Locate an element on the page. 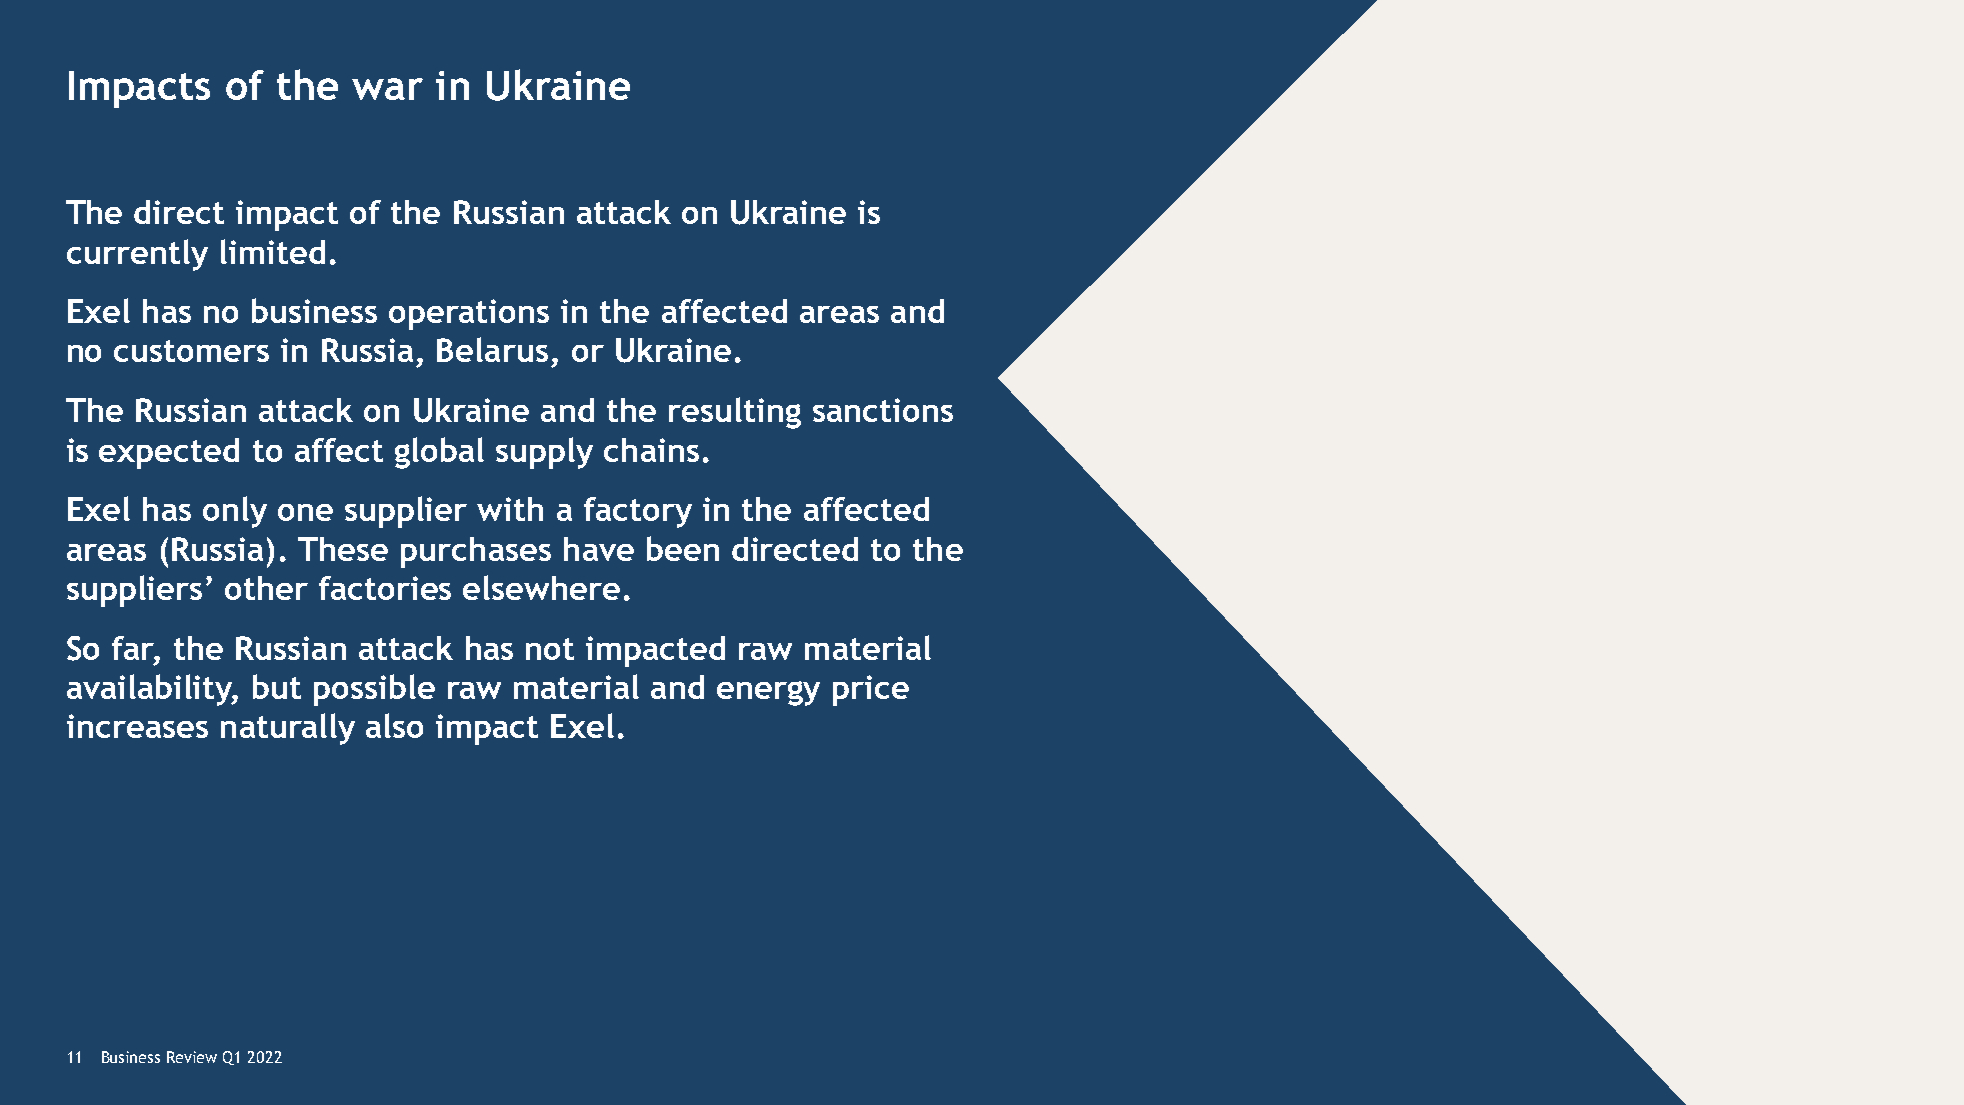 The image size is (1964, 1105). energy is located at coordinates (768, 693).
